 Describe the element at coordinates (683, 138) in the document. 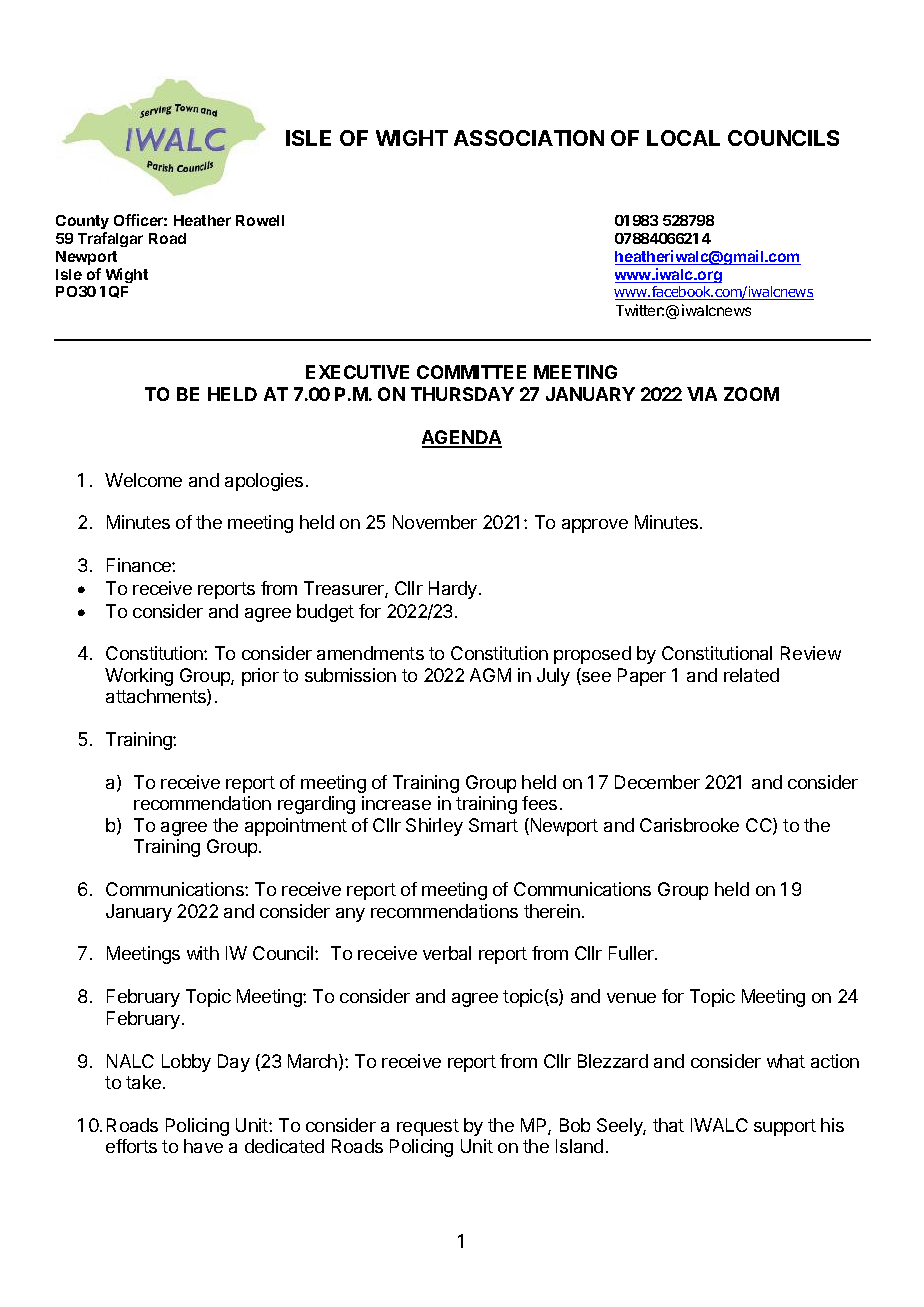

I see `LOCAL` at that location.
